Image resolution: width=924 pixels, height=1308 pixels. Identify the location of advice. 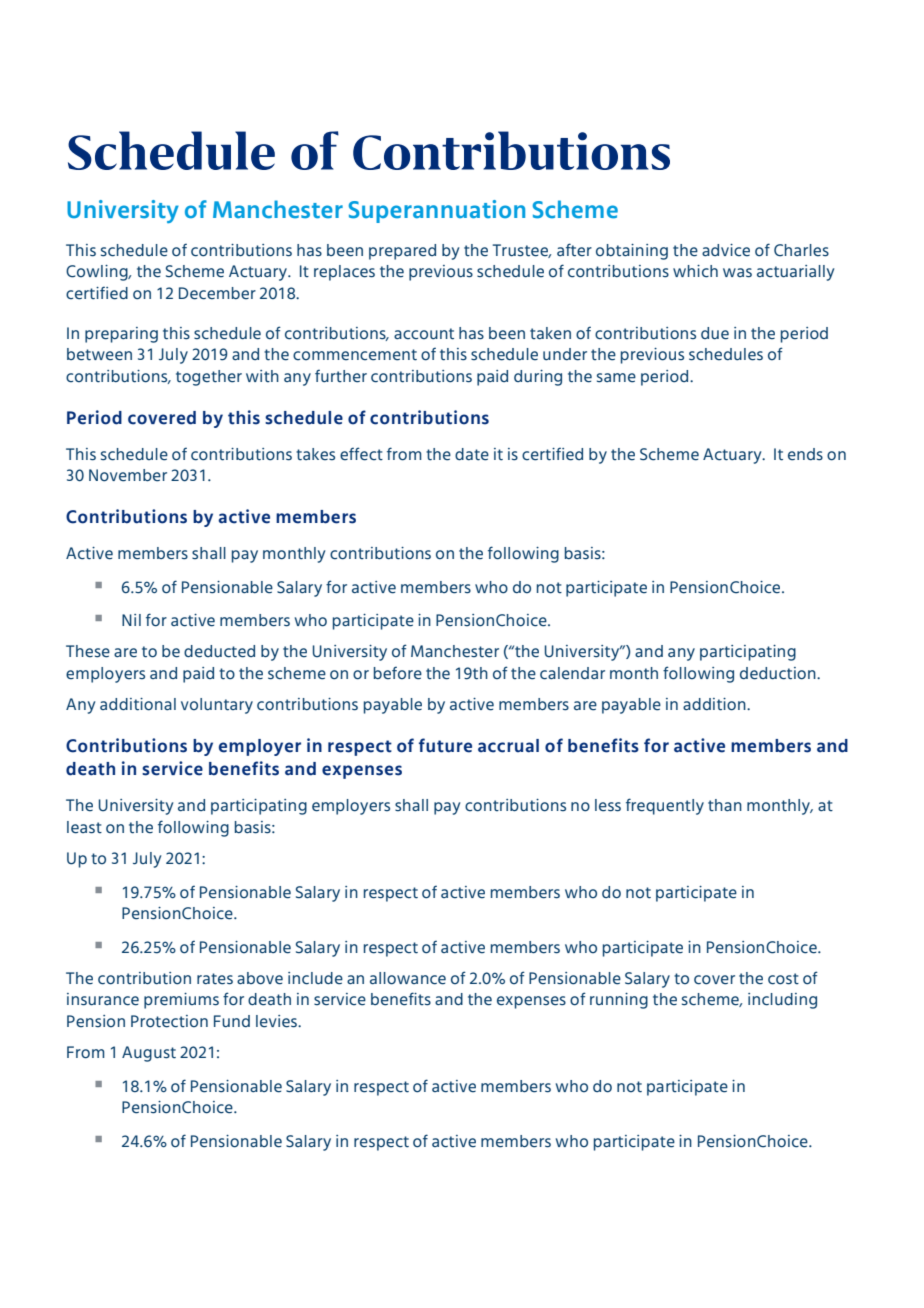
(726, 250).
